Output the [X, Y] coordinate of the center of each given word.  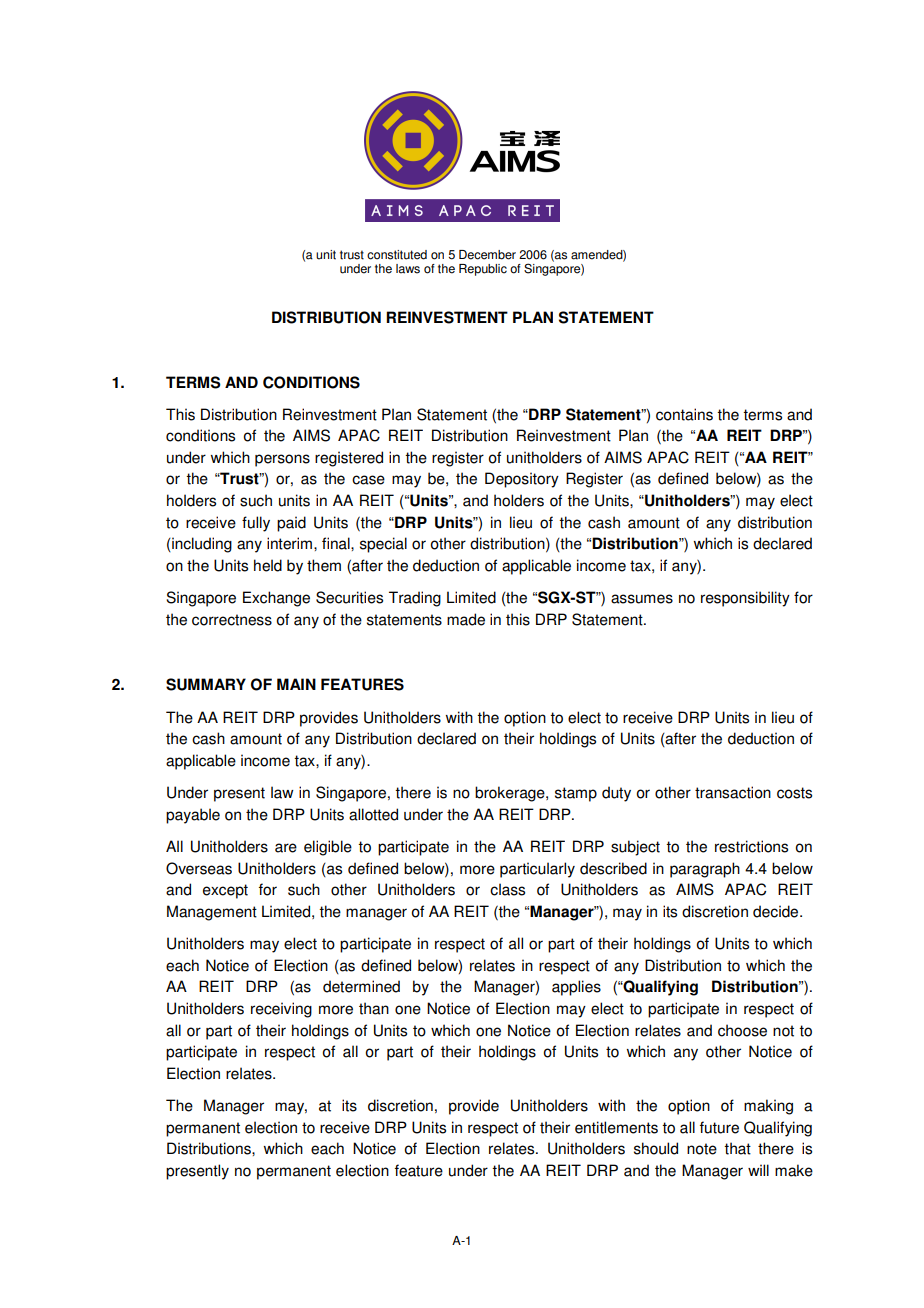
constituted [397, 255]
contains [684, 414]
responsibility [745, 599]
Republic [483, 270]
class [507, 889]
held [268, 565]
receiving [281, 1010]
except [225, 891]
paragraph [705, 870]
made [466, 619]
